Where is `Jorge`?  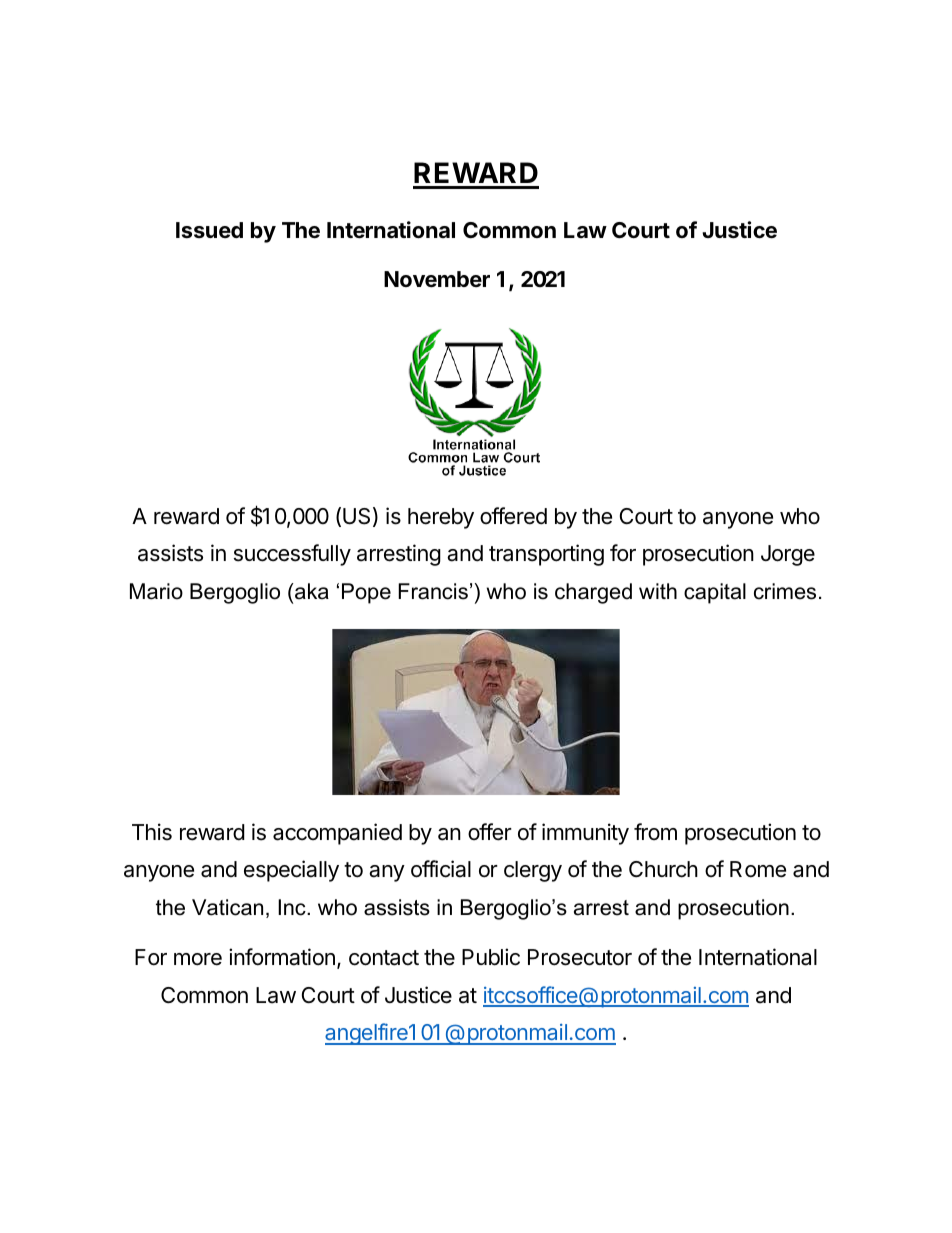
Jorge is located at coordinates (788, 555).
